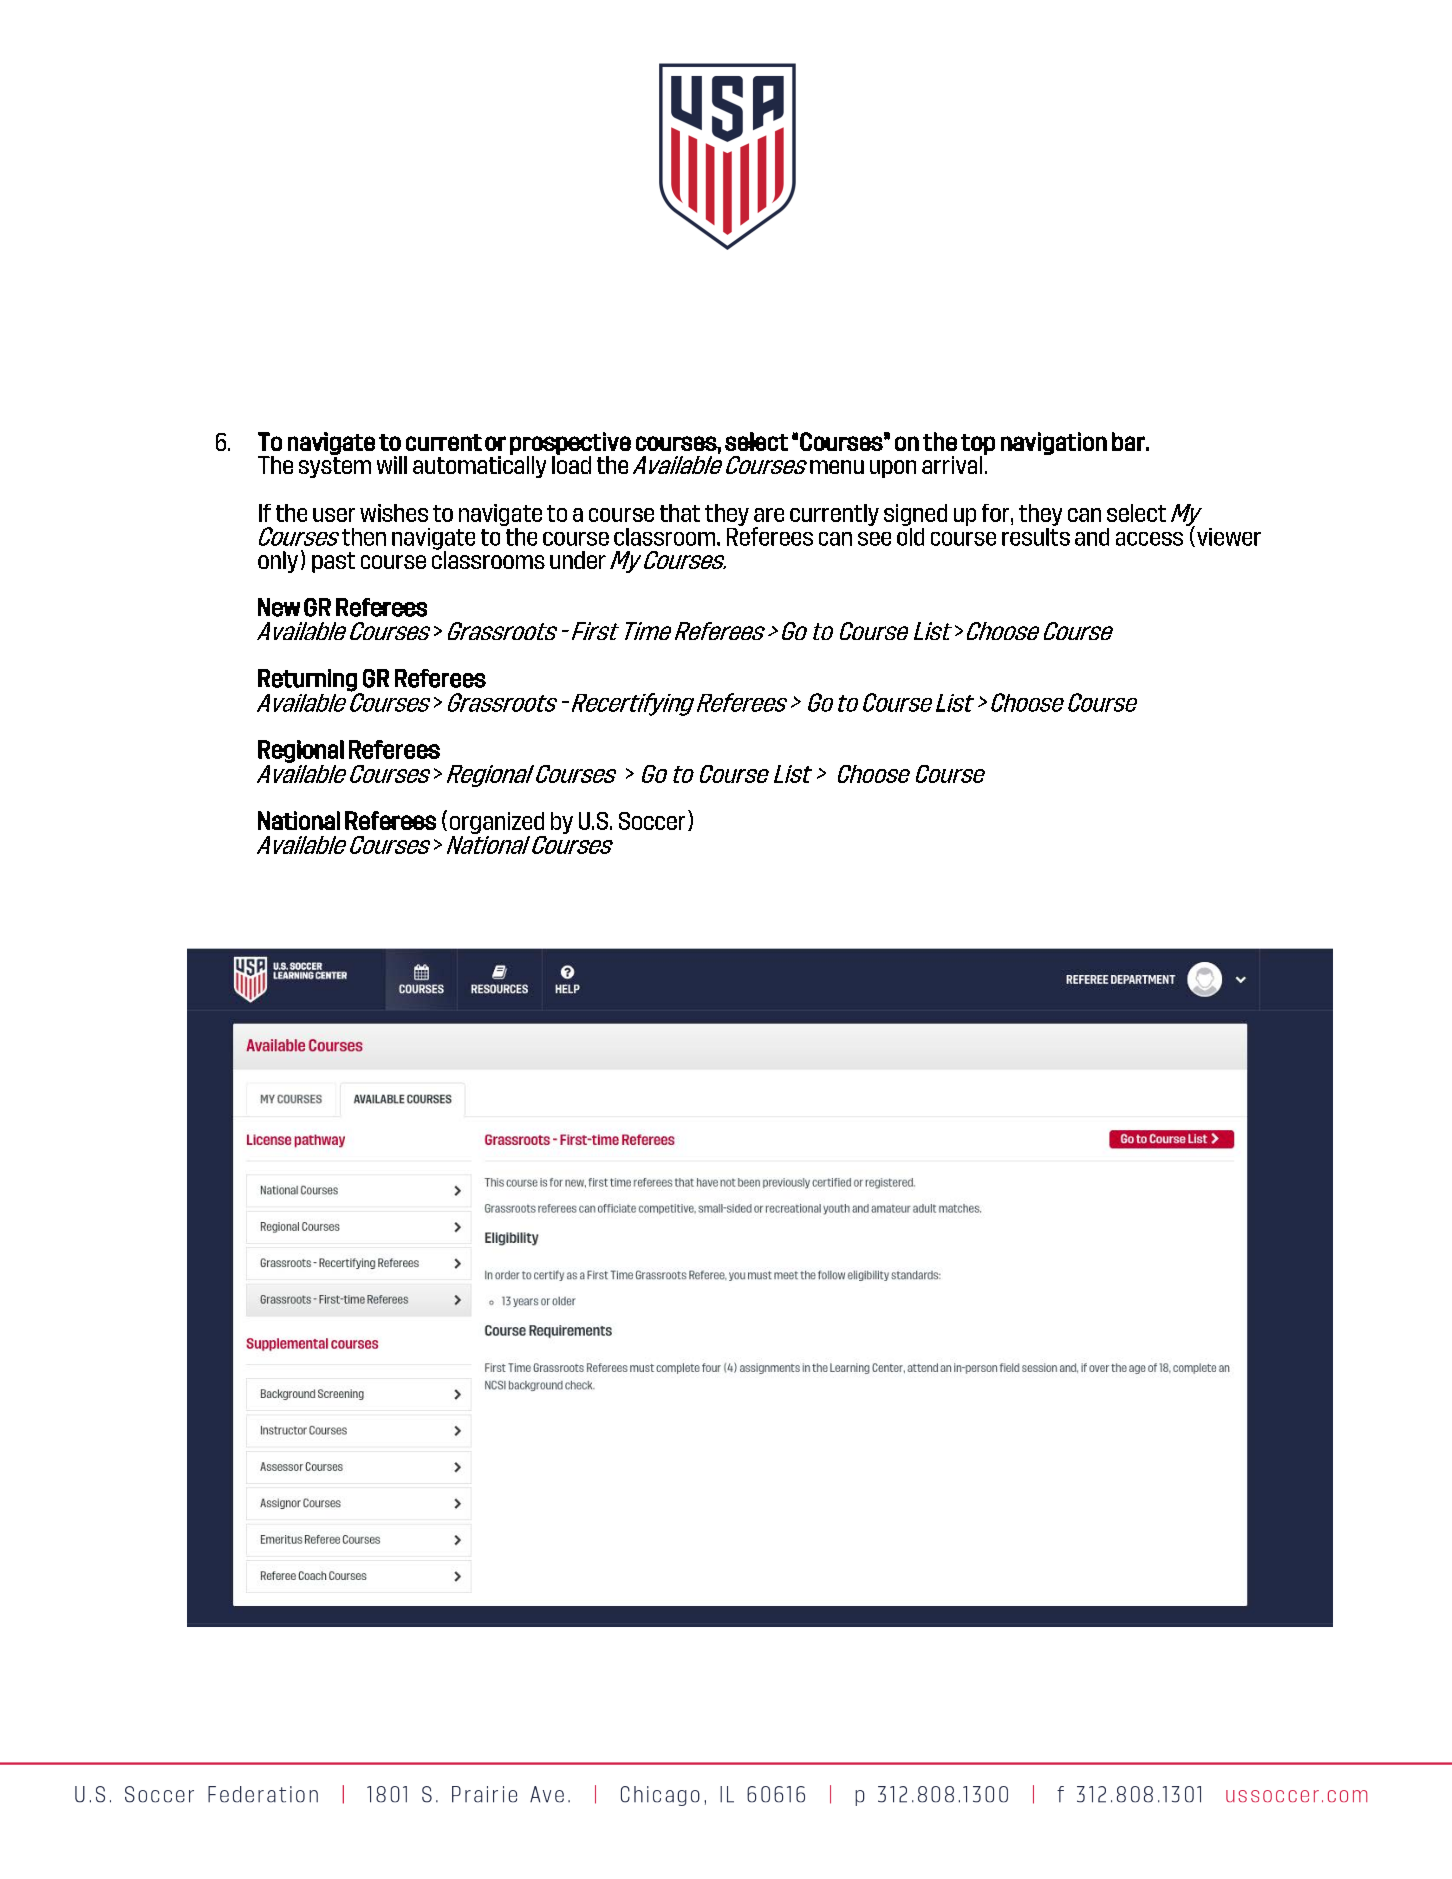  I want to click on past, so click(333, 562).
